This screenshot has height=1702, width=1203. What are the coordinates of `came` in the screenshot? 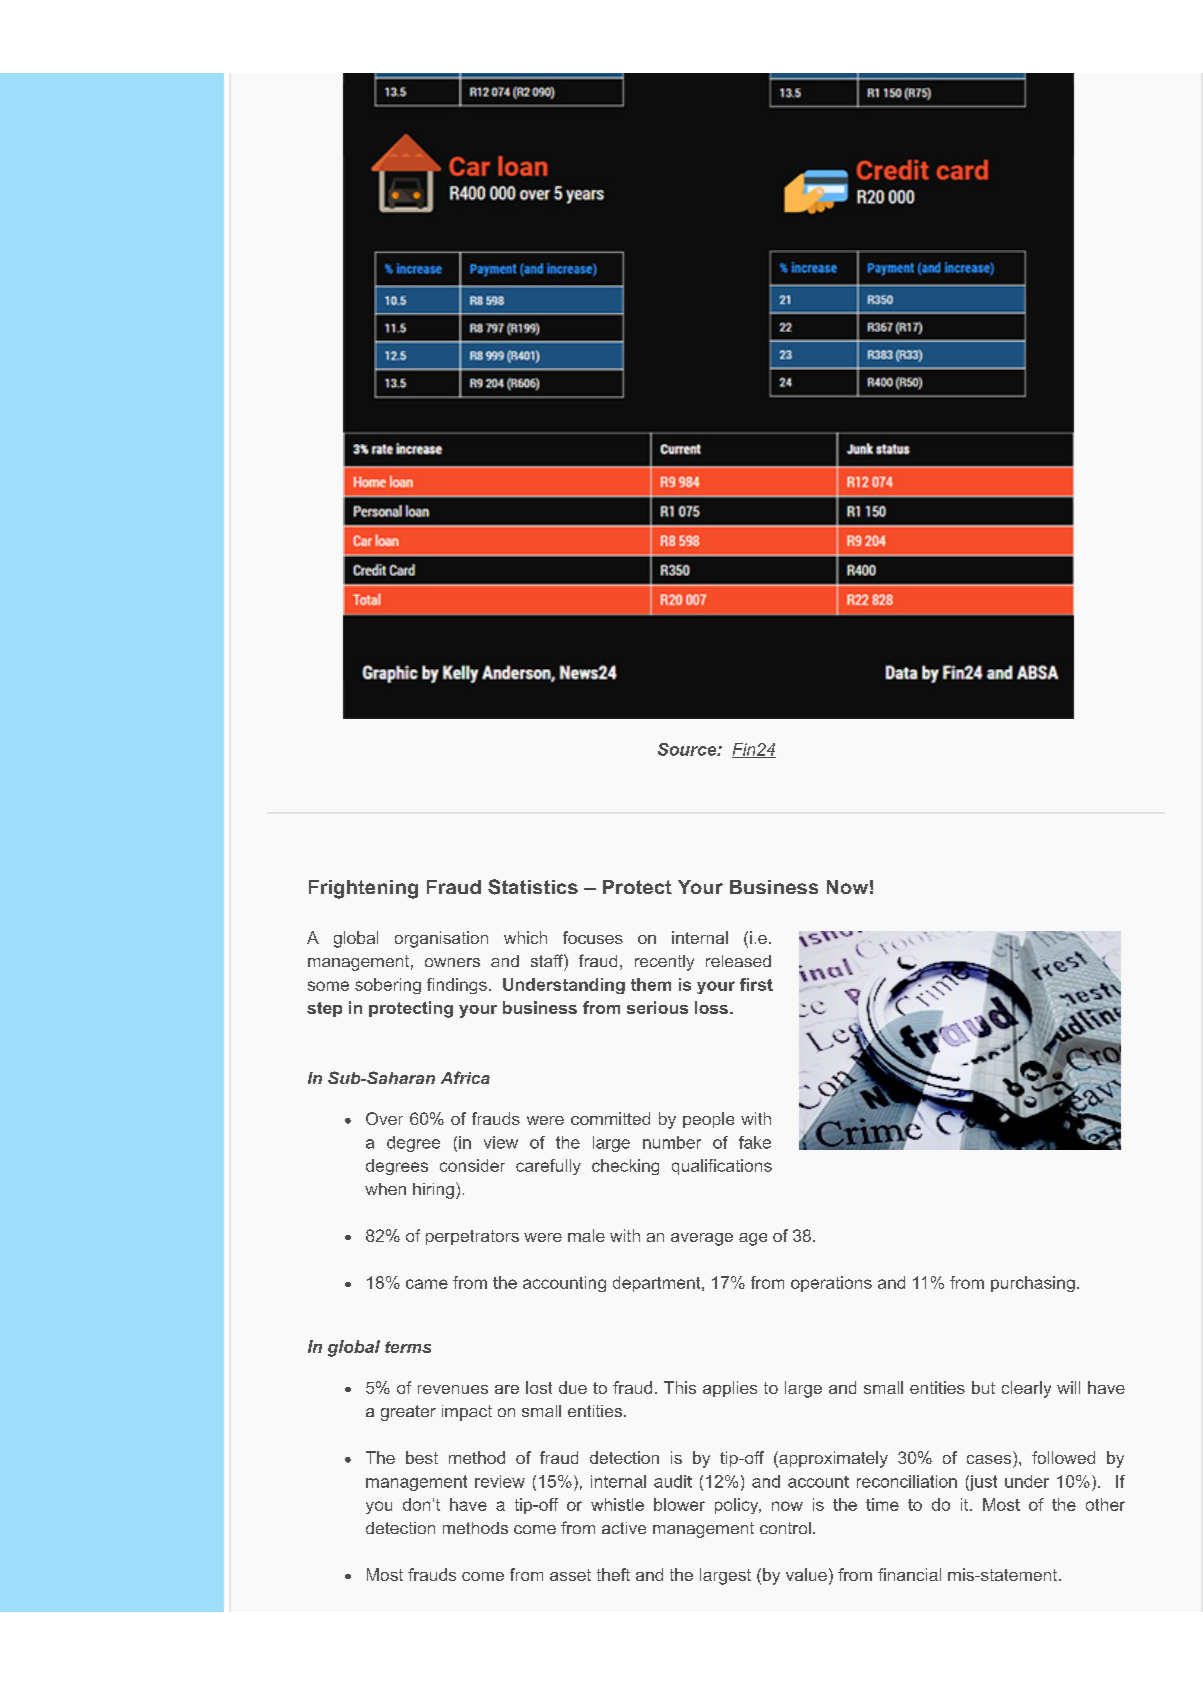 It's located at (427, 1284).
